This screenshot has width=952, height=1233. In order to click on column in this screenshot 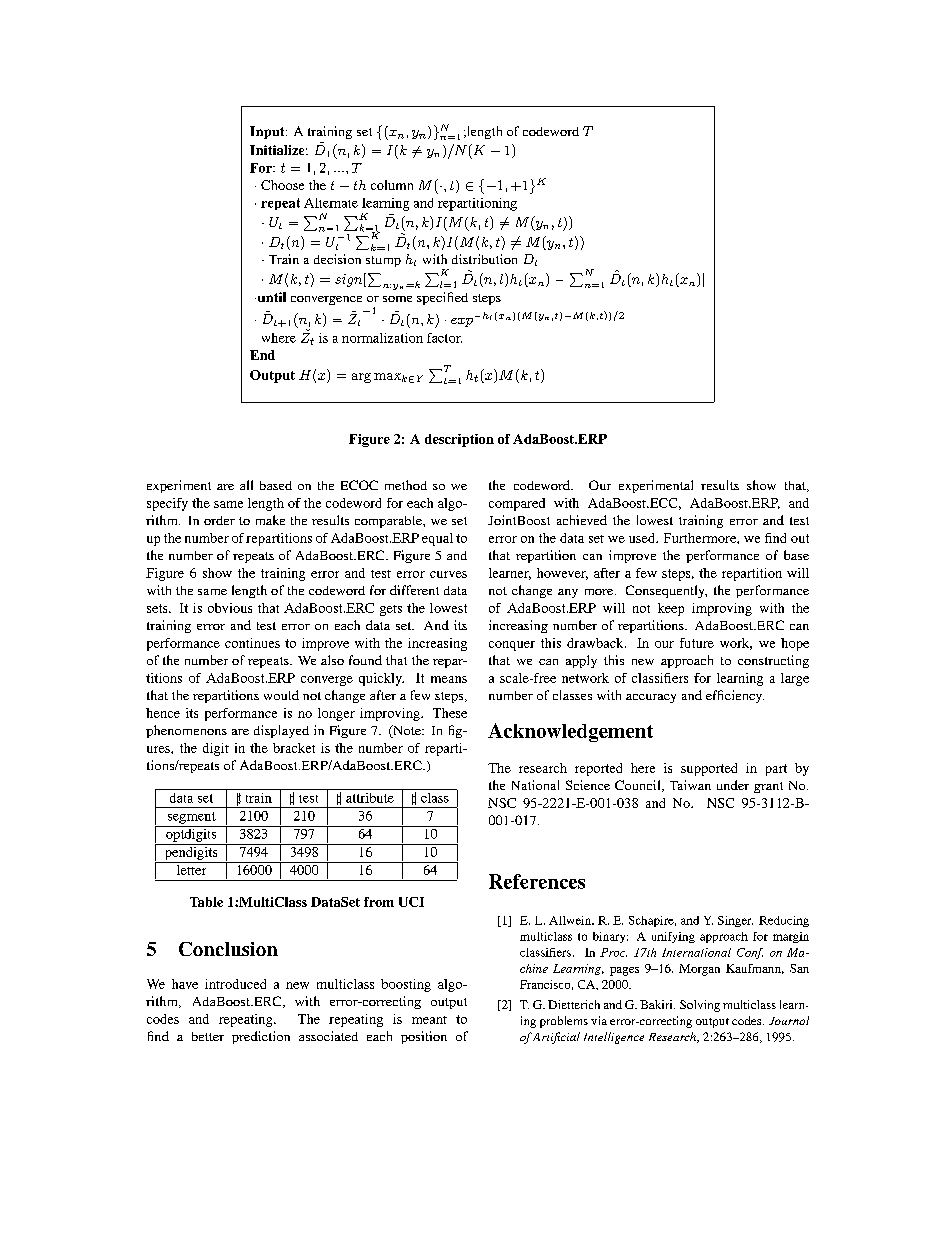, I will do `click(392, 185)`.
